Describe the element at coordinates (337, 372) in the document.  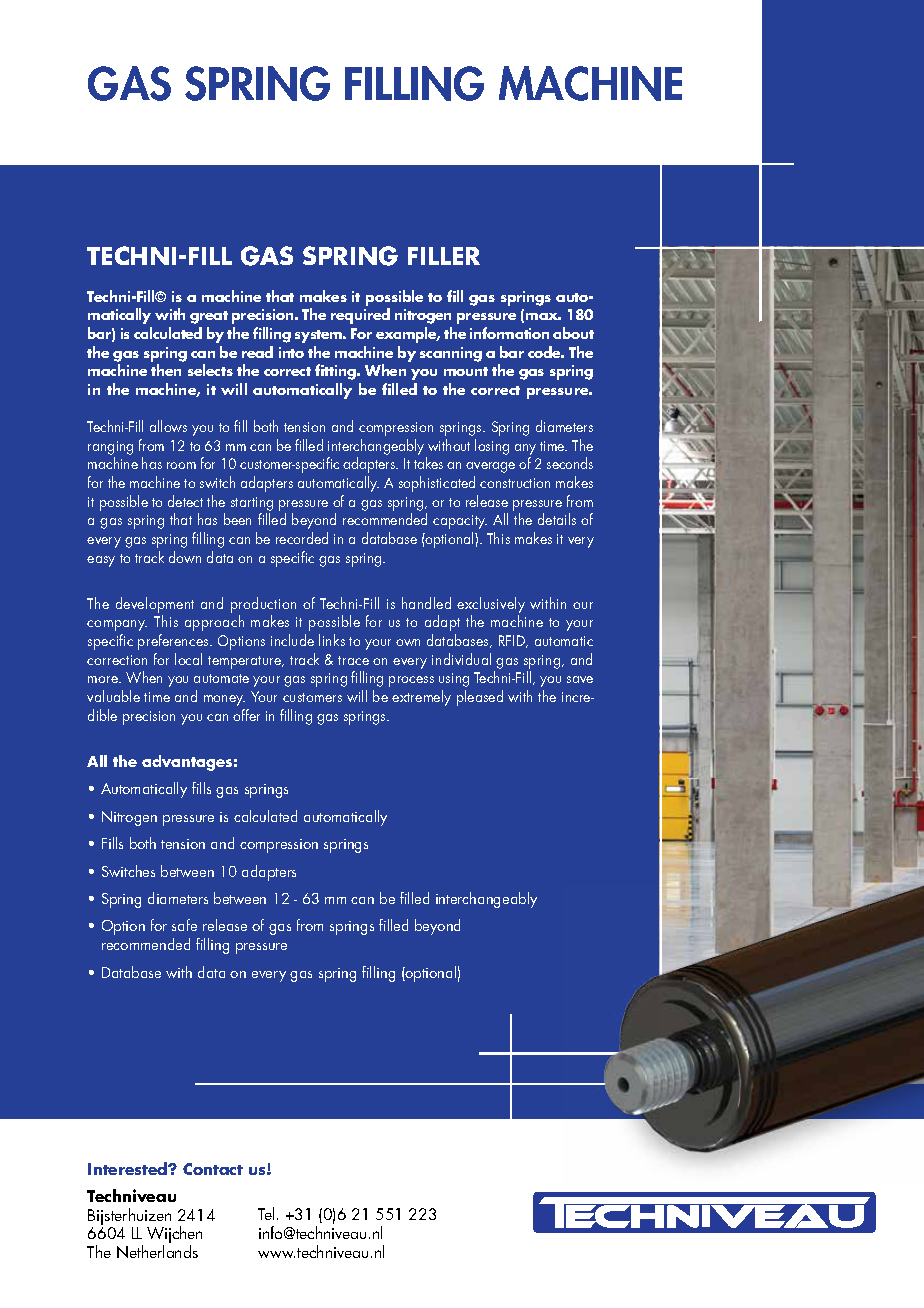
I see `fitting` at that location.
